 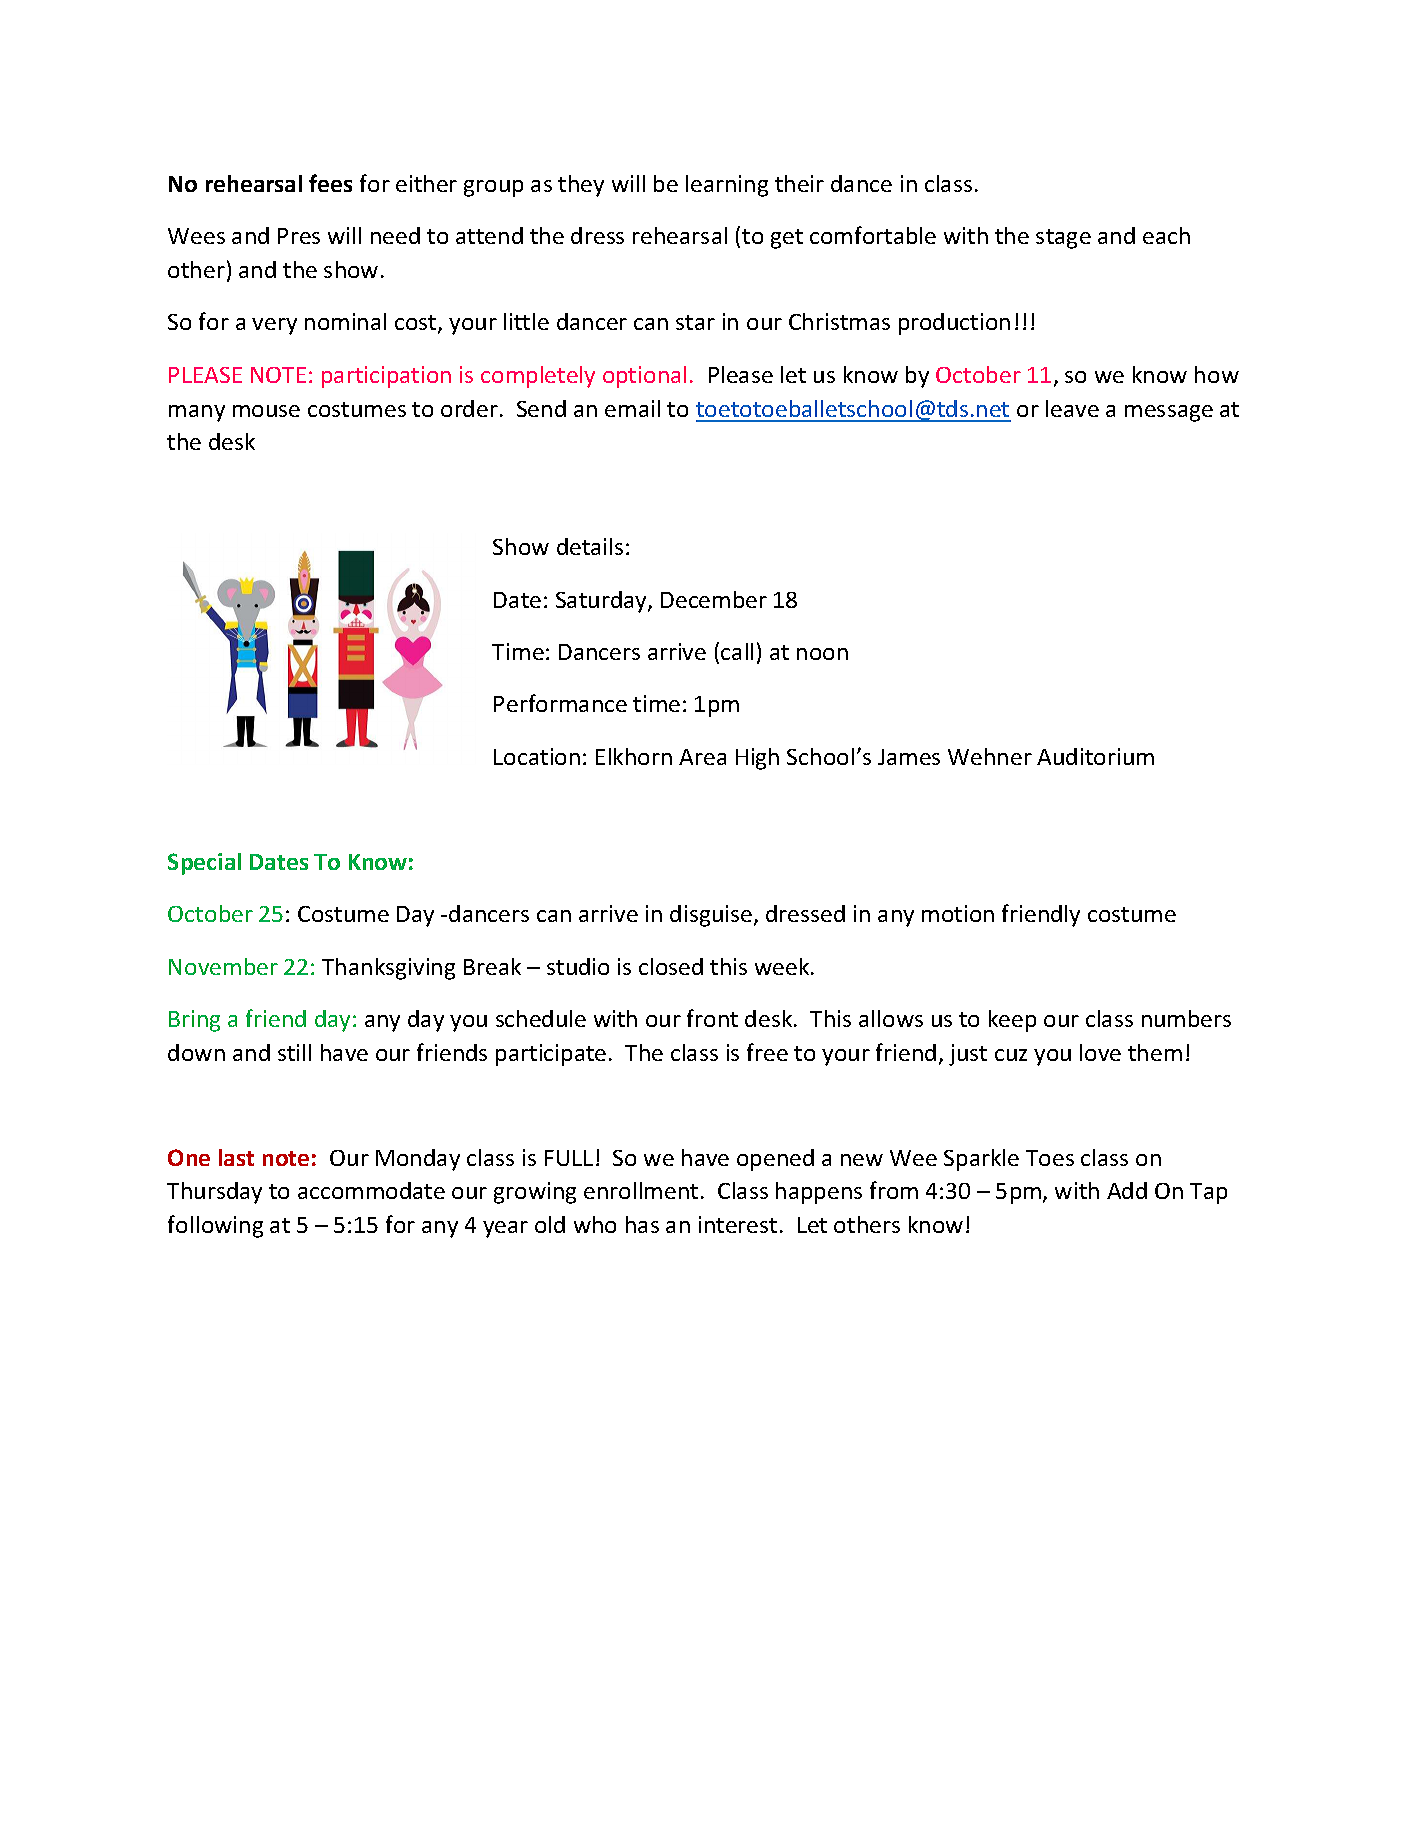 What do you see at coordinates (299, 236) in the screenshot?
I see `Pres` at bounding box center [299, 236].
